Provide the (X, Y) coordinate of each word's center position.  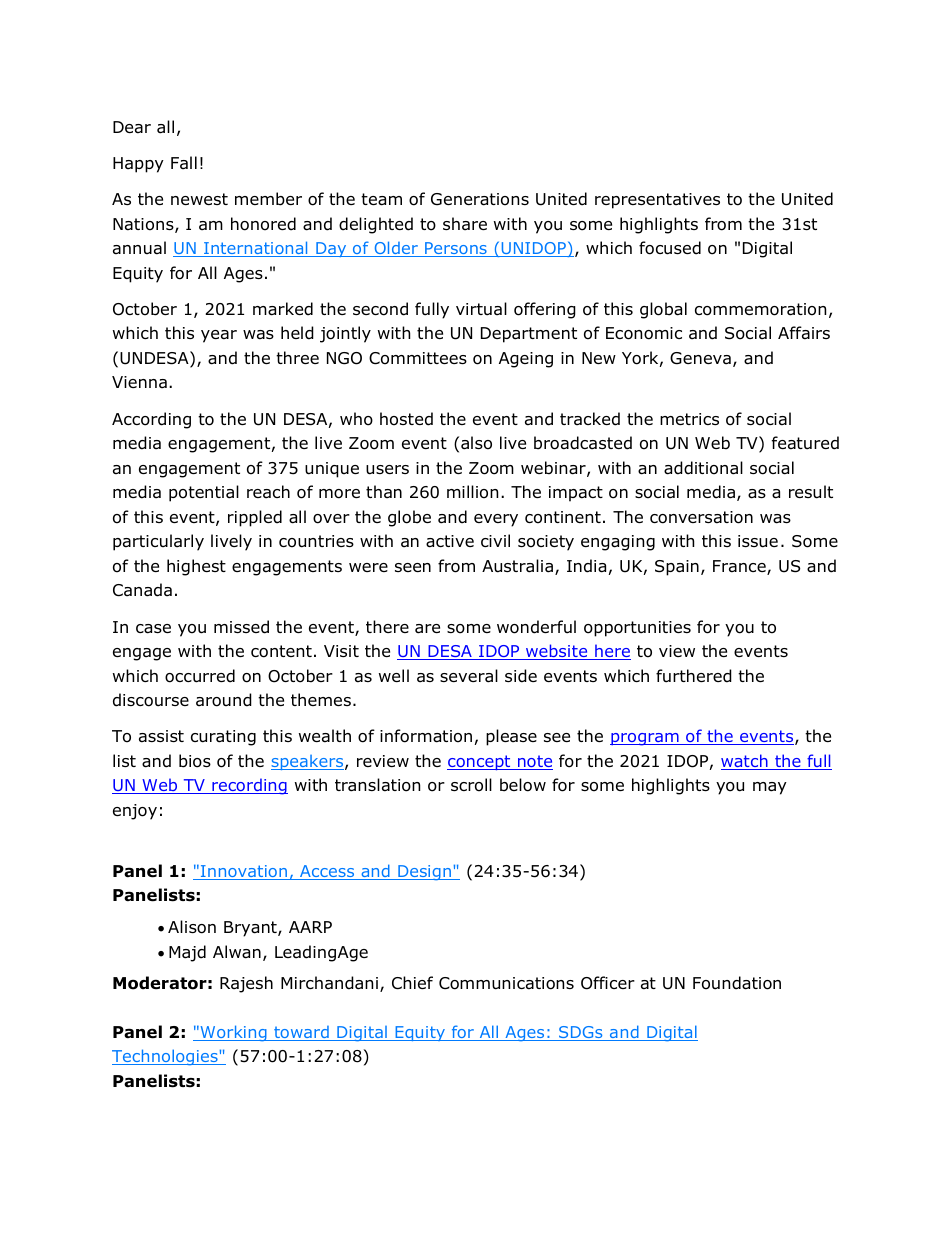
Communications (506, 983)
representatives (657, 201)
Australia (519, 567)
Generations (480, 199)
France (740, 567)
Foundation (737, 983)
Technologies (166, 1057)
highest (196, 567)
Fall (184, 163)
